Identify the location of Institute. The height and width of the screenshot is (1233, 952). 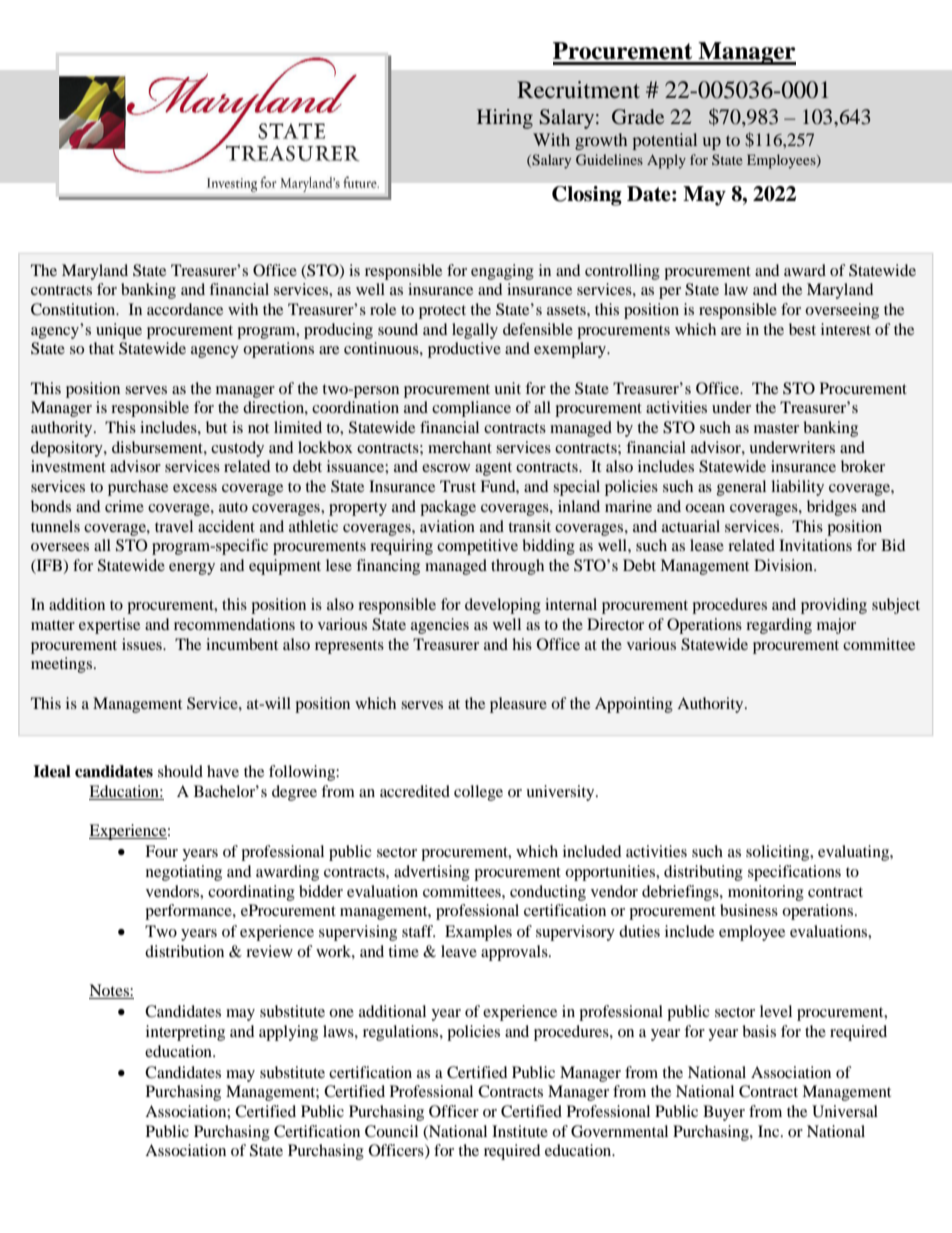
(520, 1131).
